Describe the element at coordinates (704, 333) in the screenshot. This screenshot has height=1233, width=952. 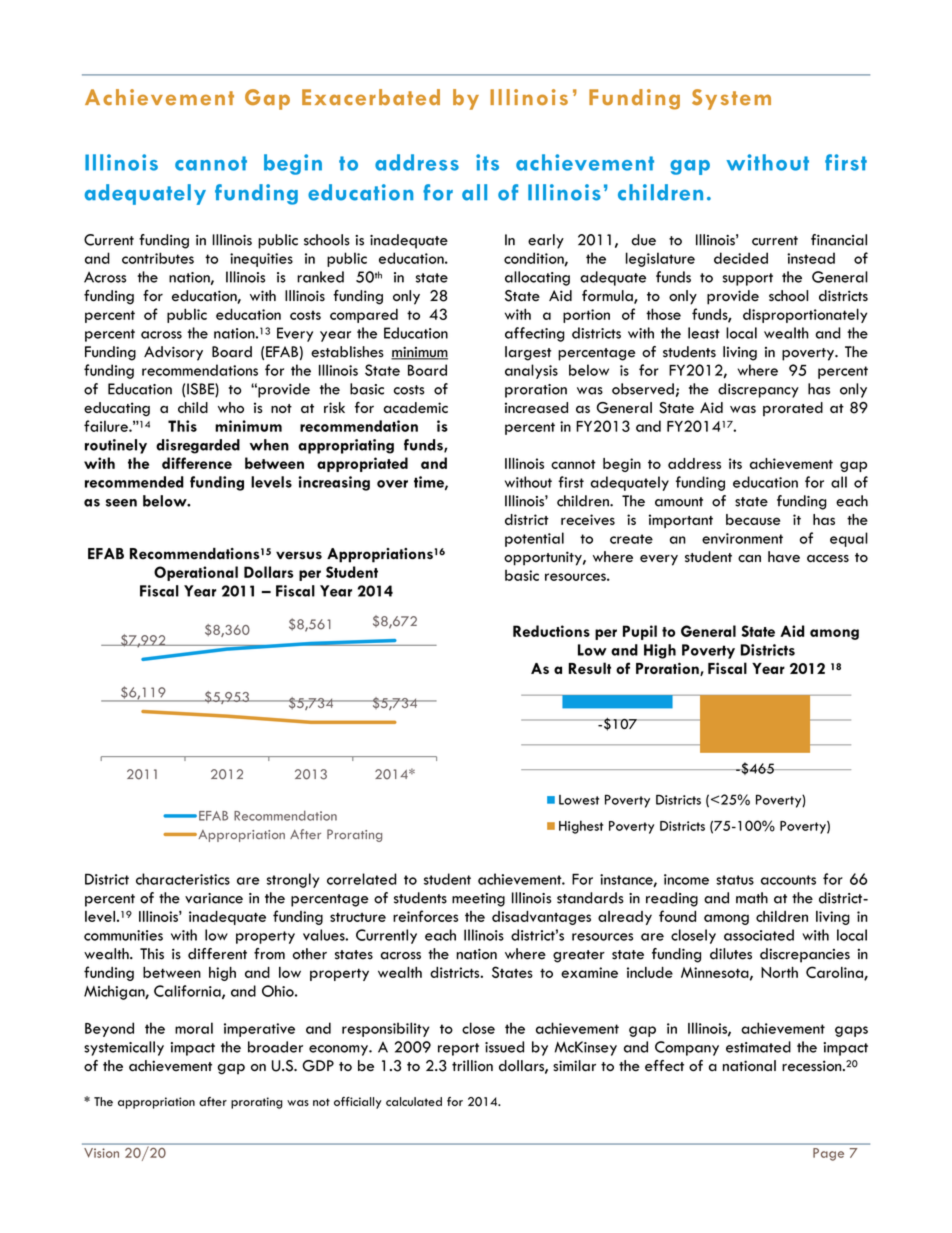
I see `least` at that location.
